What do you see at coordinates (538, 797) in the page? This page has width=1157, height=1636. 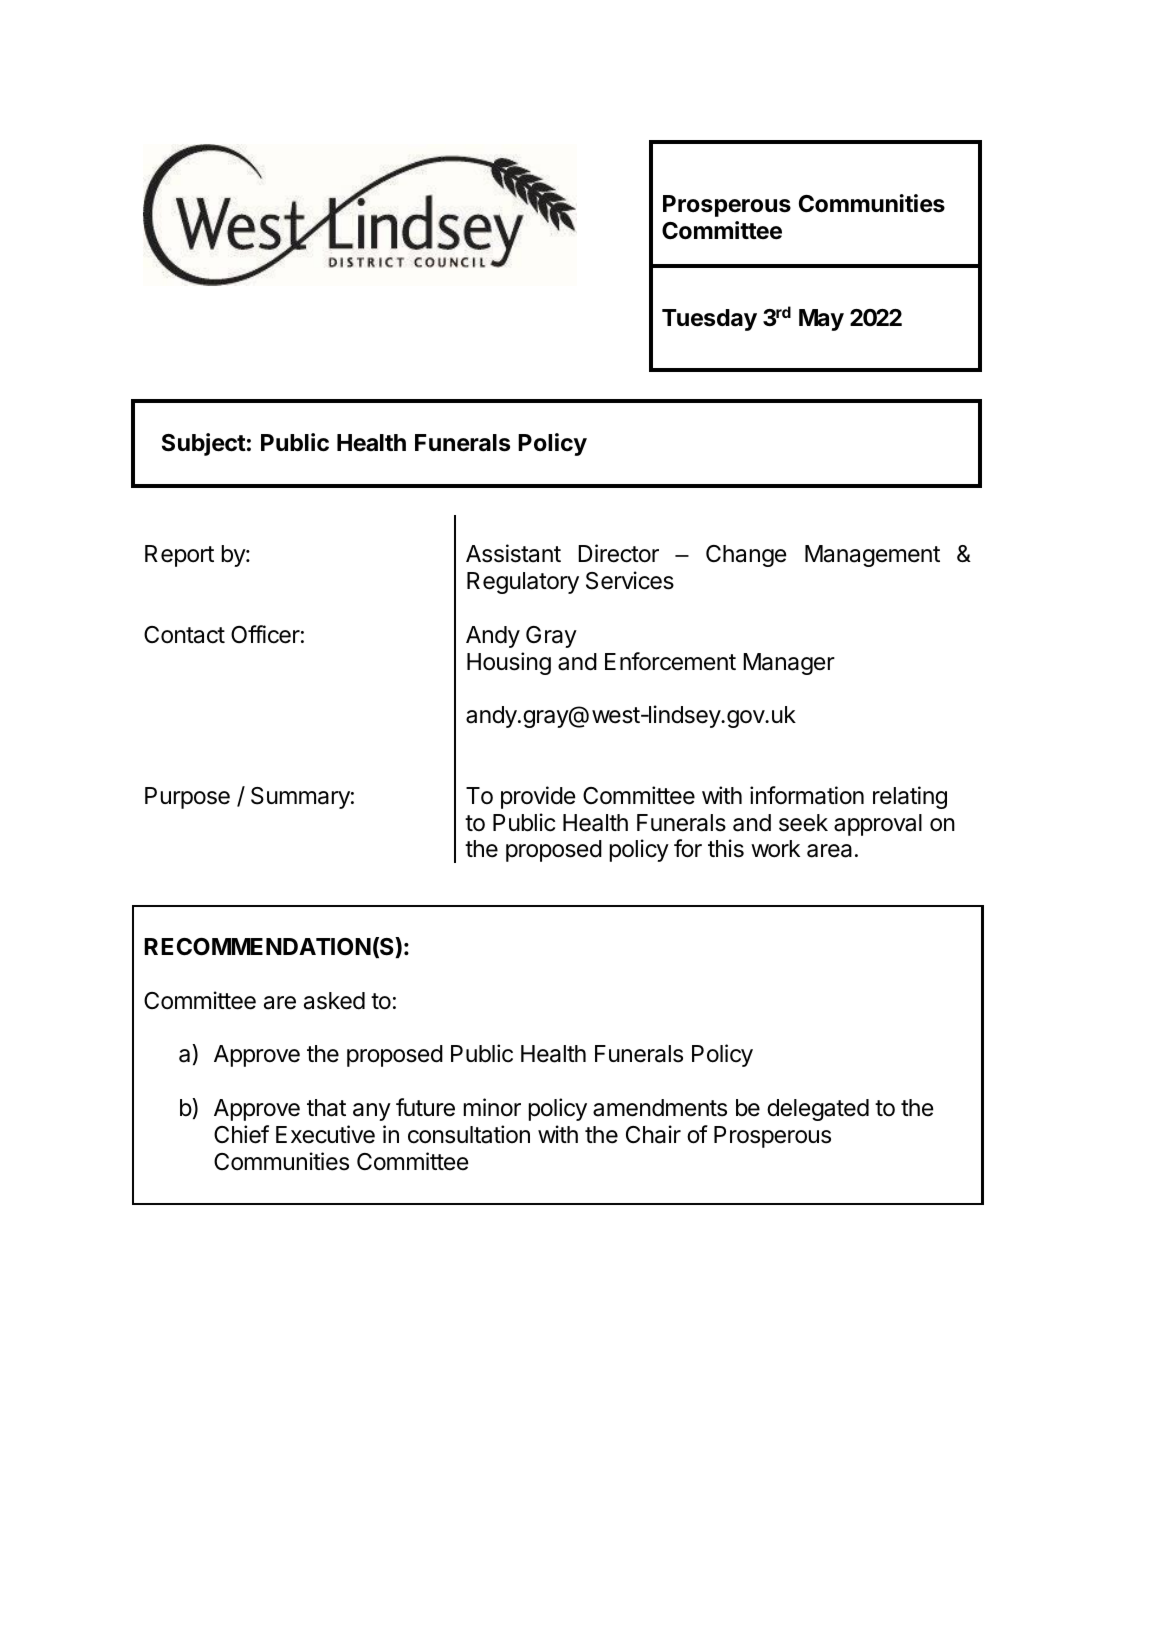 I see `provide` at bounding box center [538, 797].
